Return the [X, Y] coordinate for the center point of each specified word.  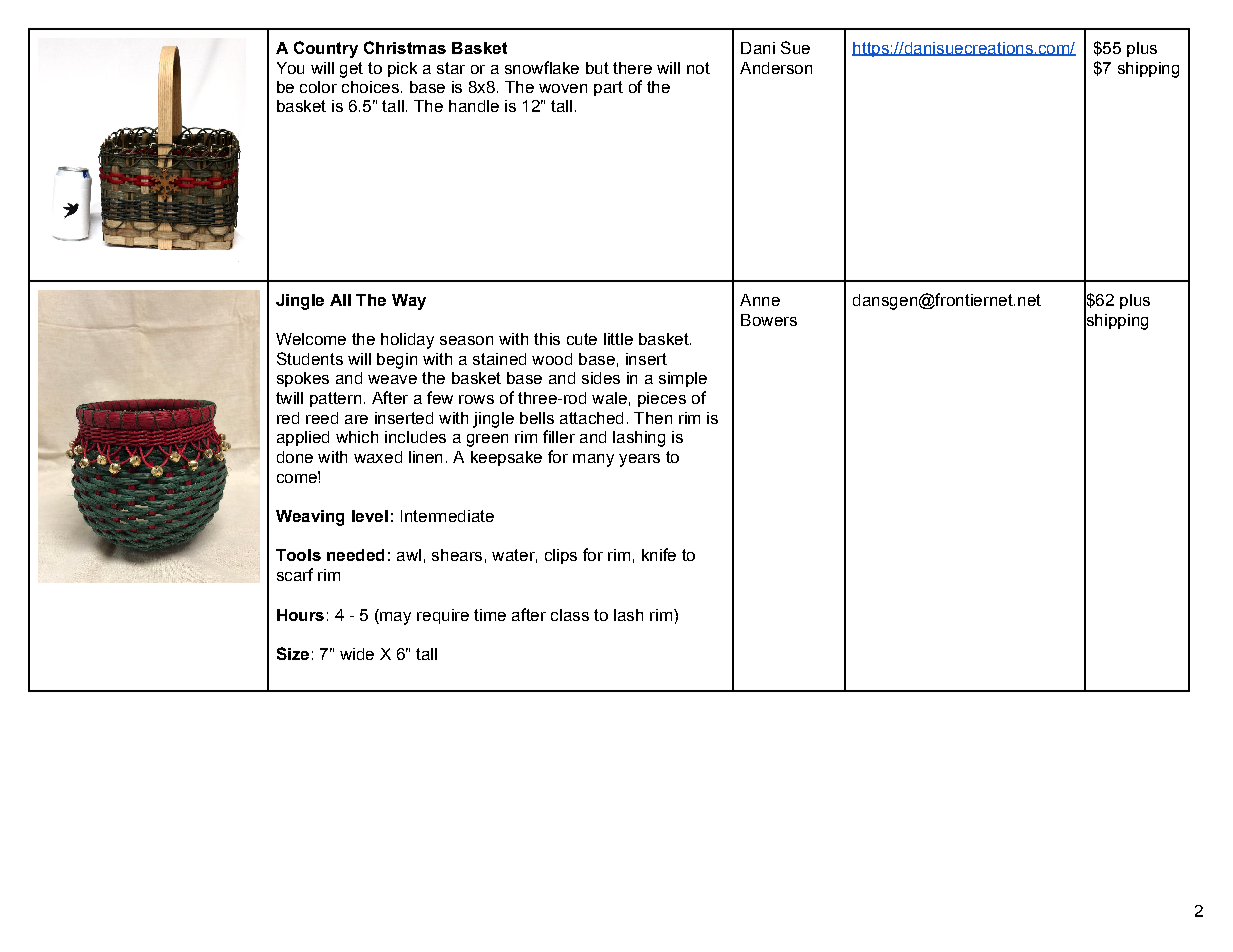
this [547, 339]
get [351, 70]
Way [409, 302]
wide [357, 654]
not [698, 68]
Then [653, 418]
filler [559, 436]
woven [563, 88]
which [357, 437]
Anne [760, 300]
